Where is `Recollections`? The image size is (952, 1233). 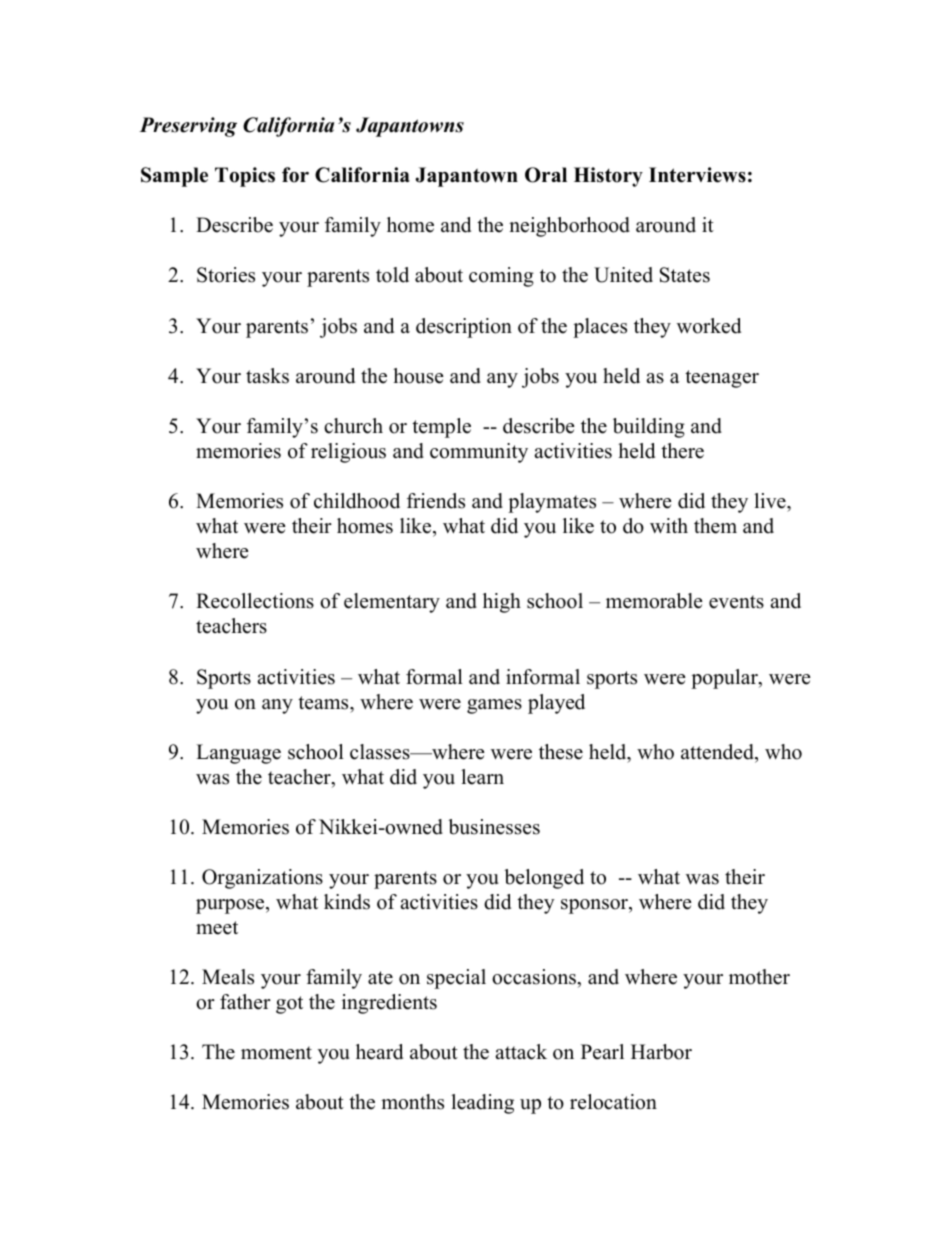
Recollections is located at coordinates (255, 601).
